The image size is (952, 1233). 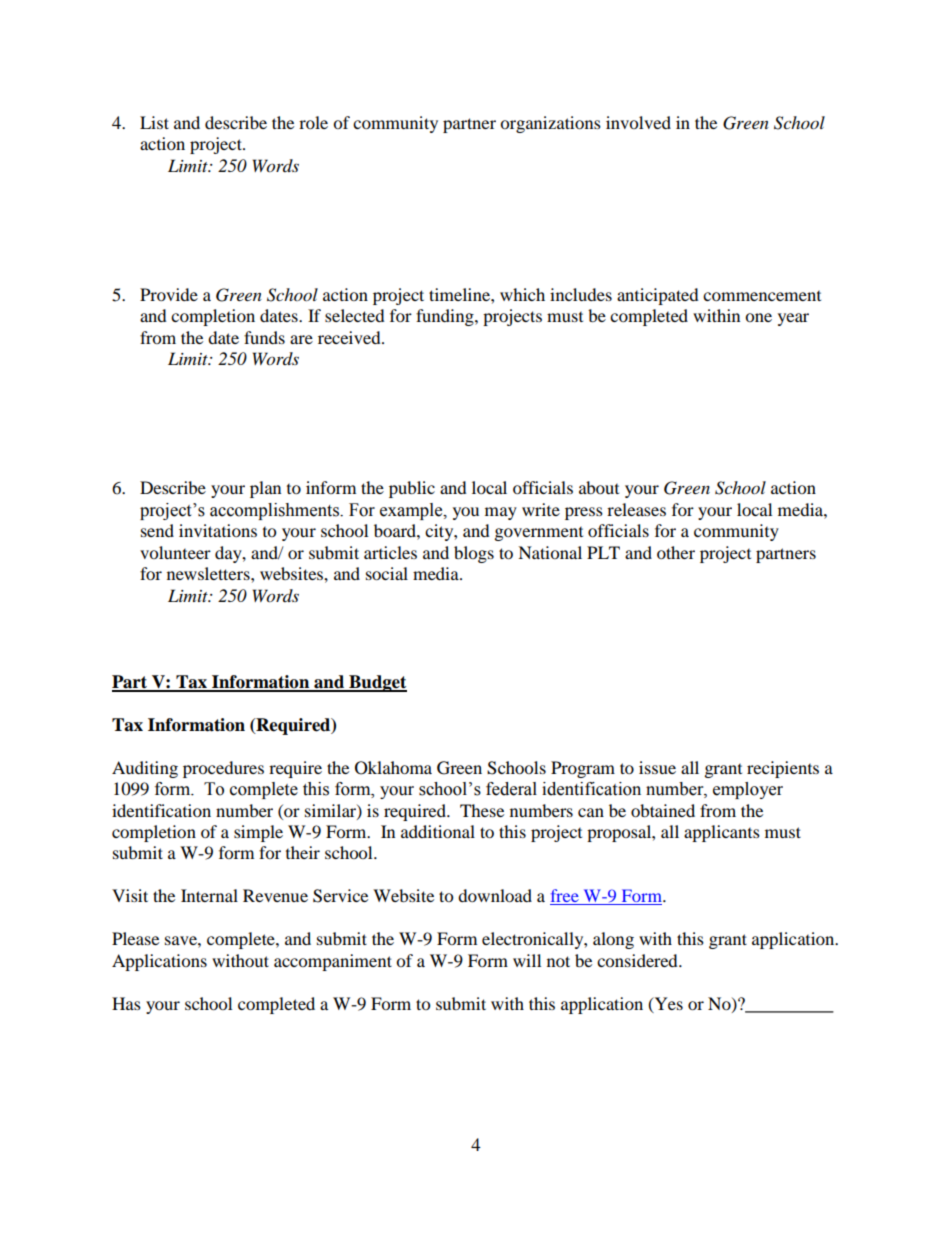 What do you see at coordinates (638, 960) in the page?
I see `considered` at bounding box center [638, 960].
